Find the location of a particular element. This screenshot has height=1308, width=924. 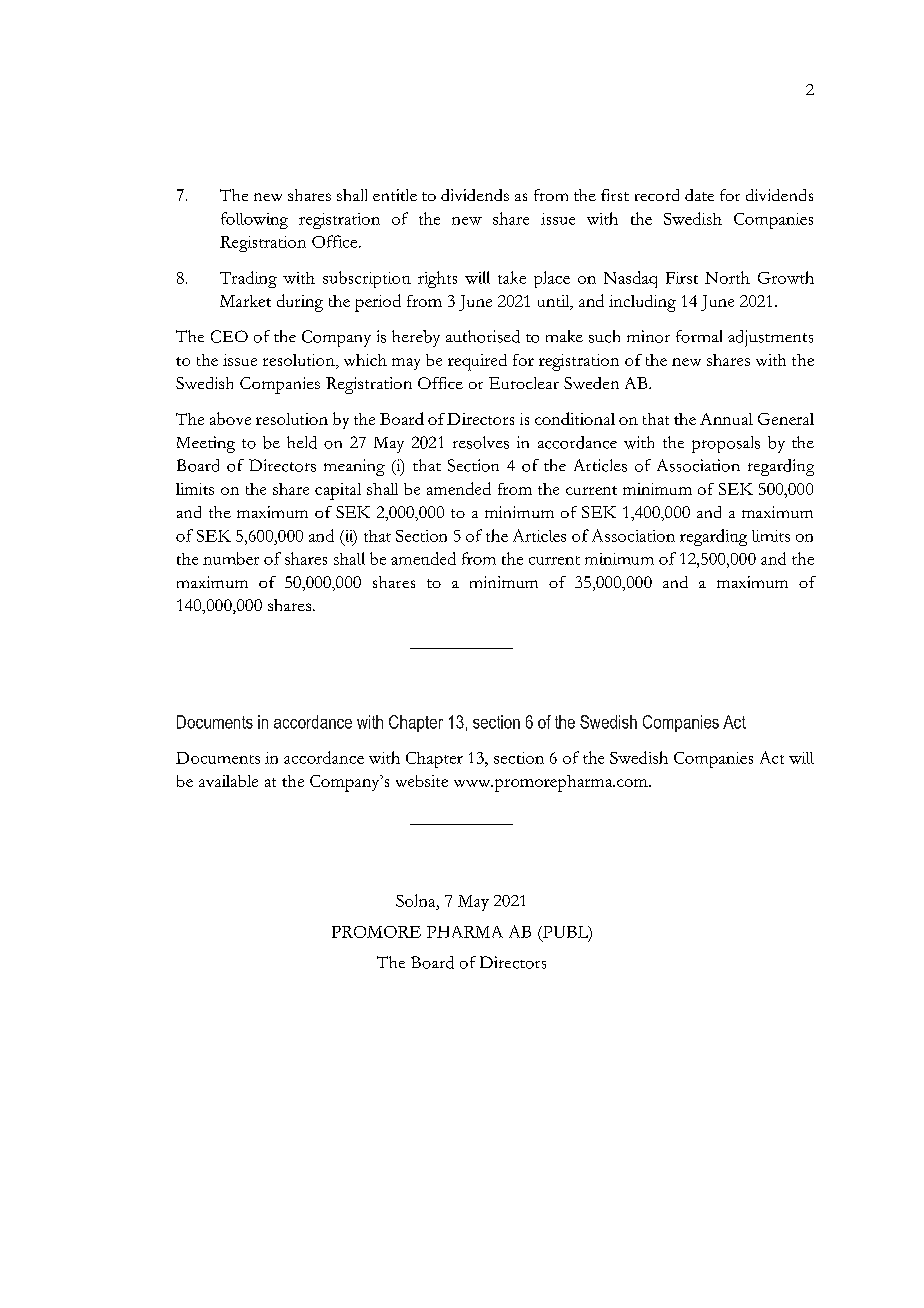

entitle is located at coordinates (395, 195).
